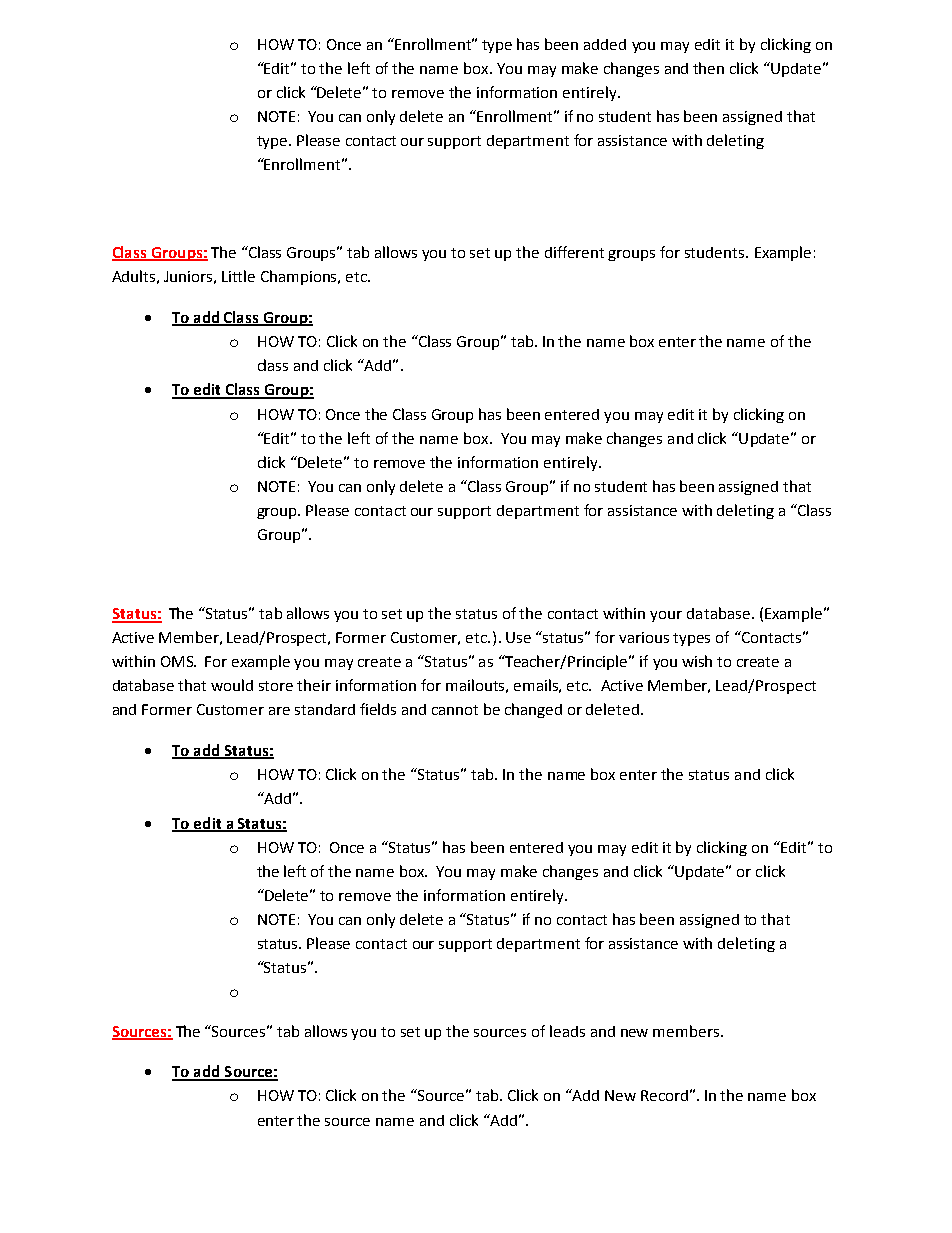  Describe the element at coordinates (300, 277) in the document. I see `Champions` at that location.
